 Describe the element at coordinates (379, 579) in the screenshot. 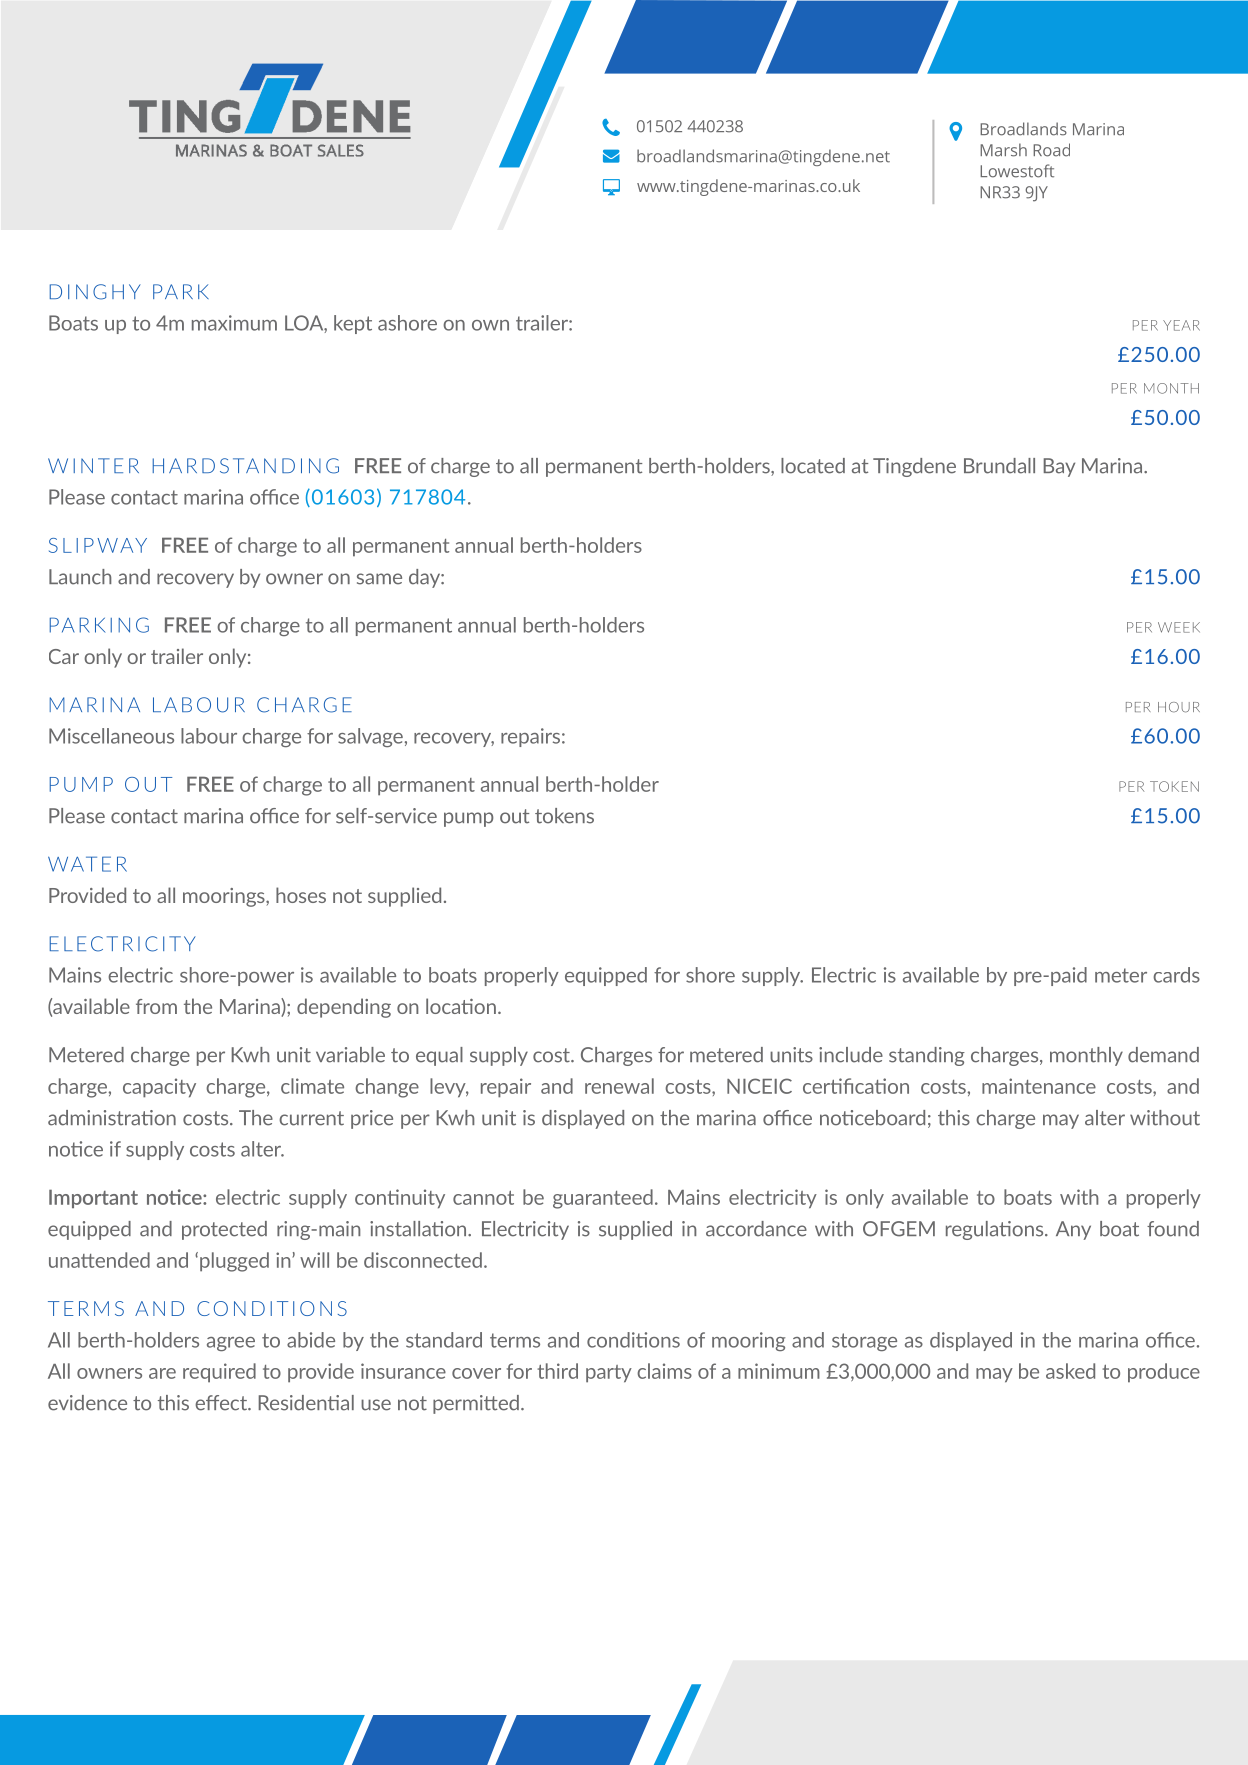

I see `same` at that location.
